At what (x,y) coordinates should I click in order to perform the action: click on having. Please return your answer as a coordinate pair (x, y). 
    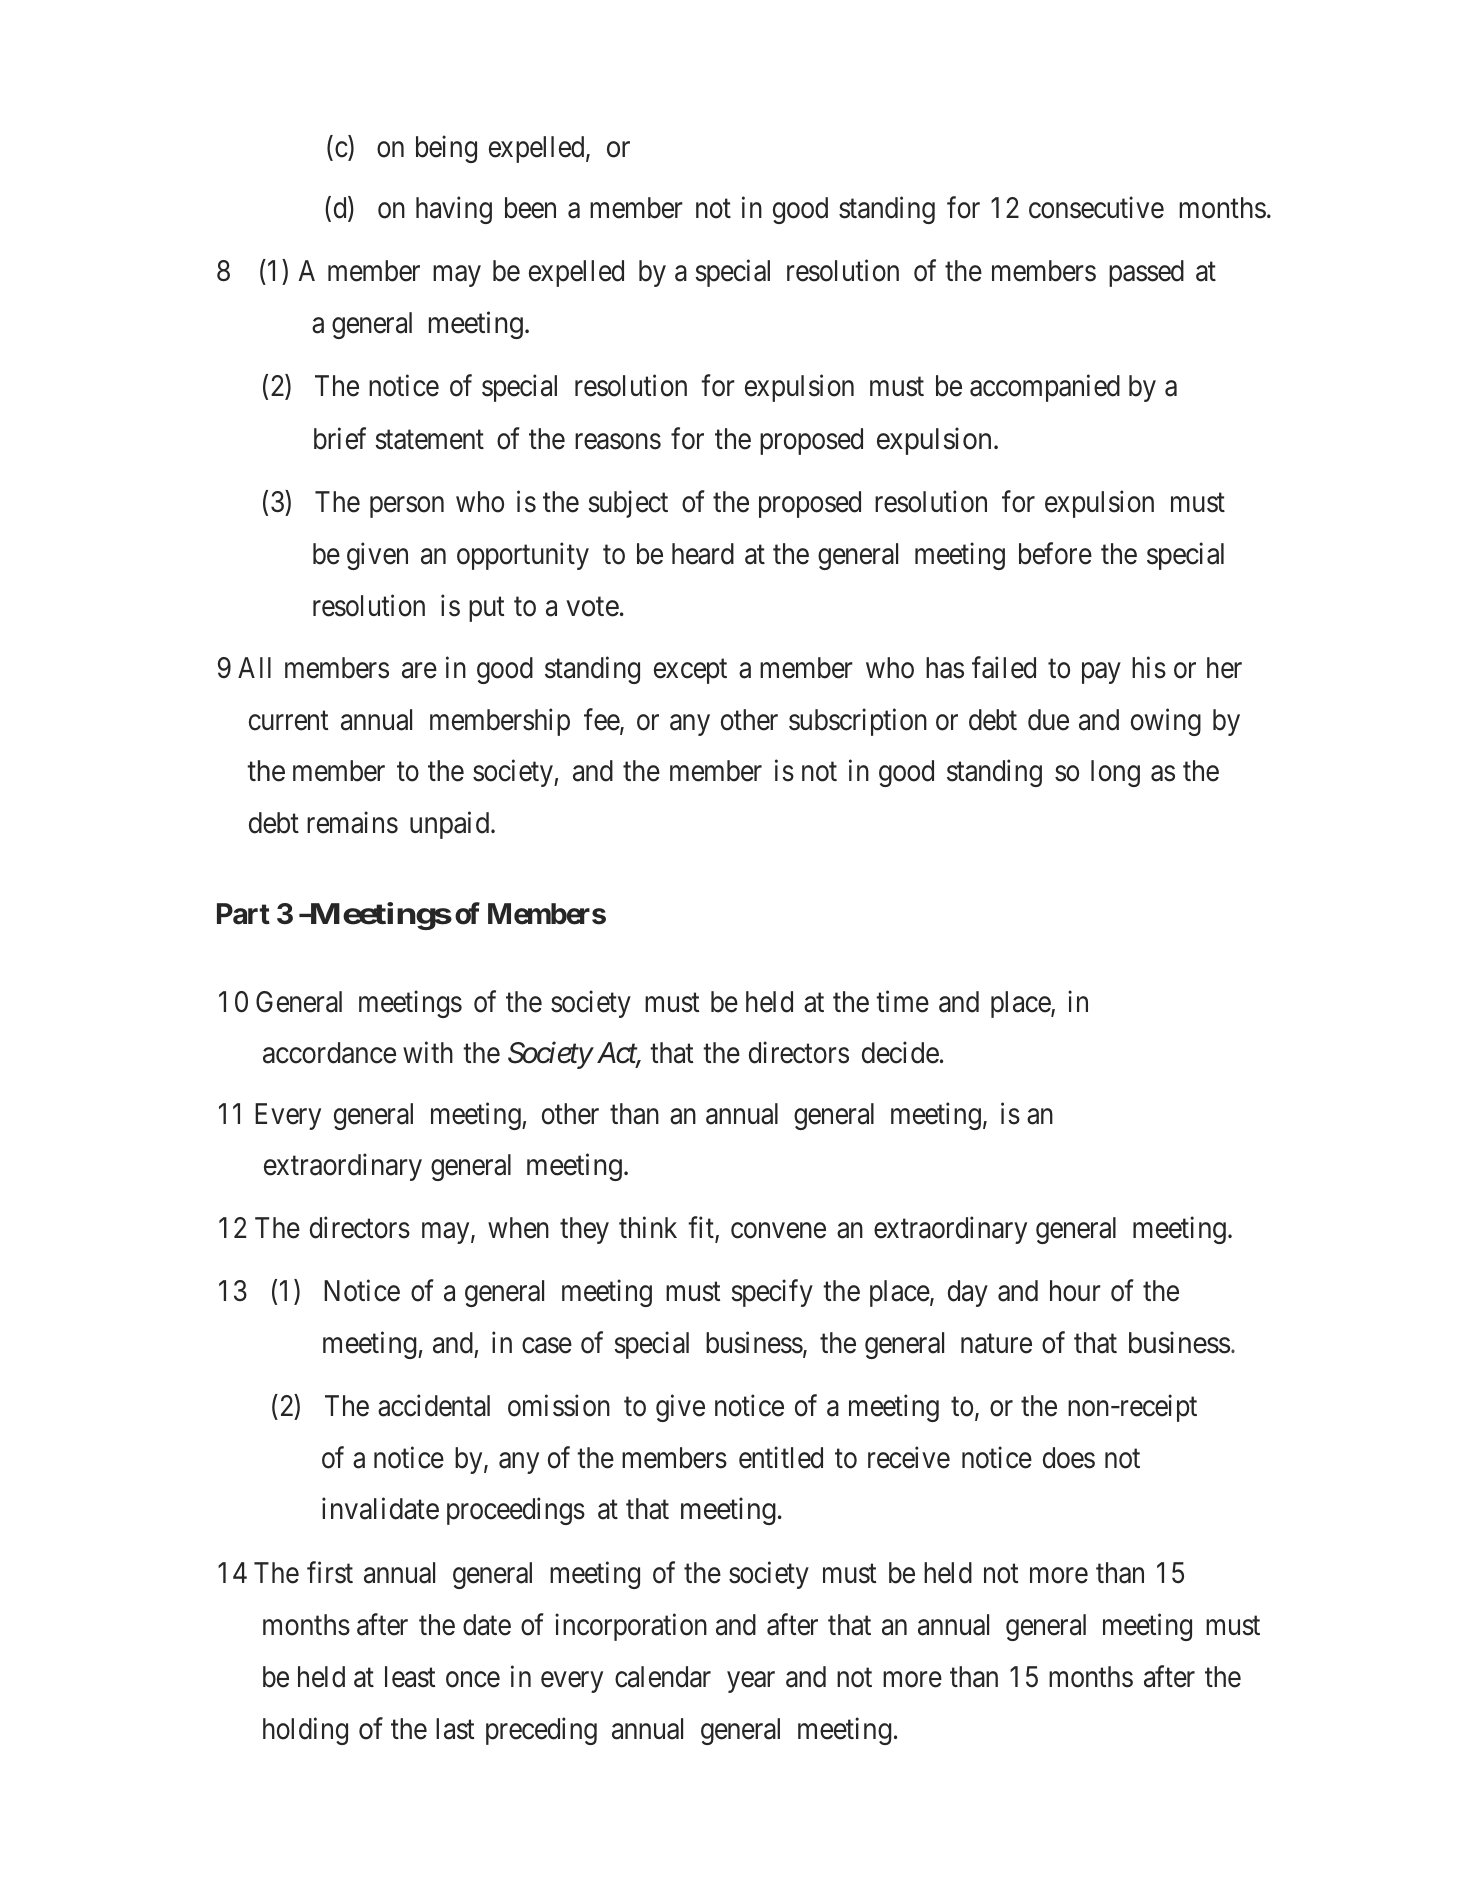
    Looking at the image, I should click on (454, 210).
